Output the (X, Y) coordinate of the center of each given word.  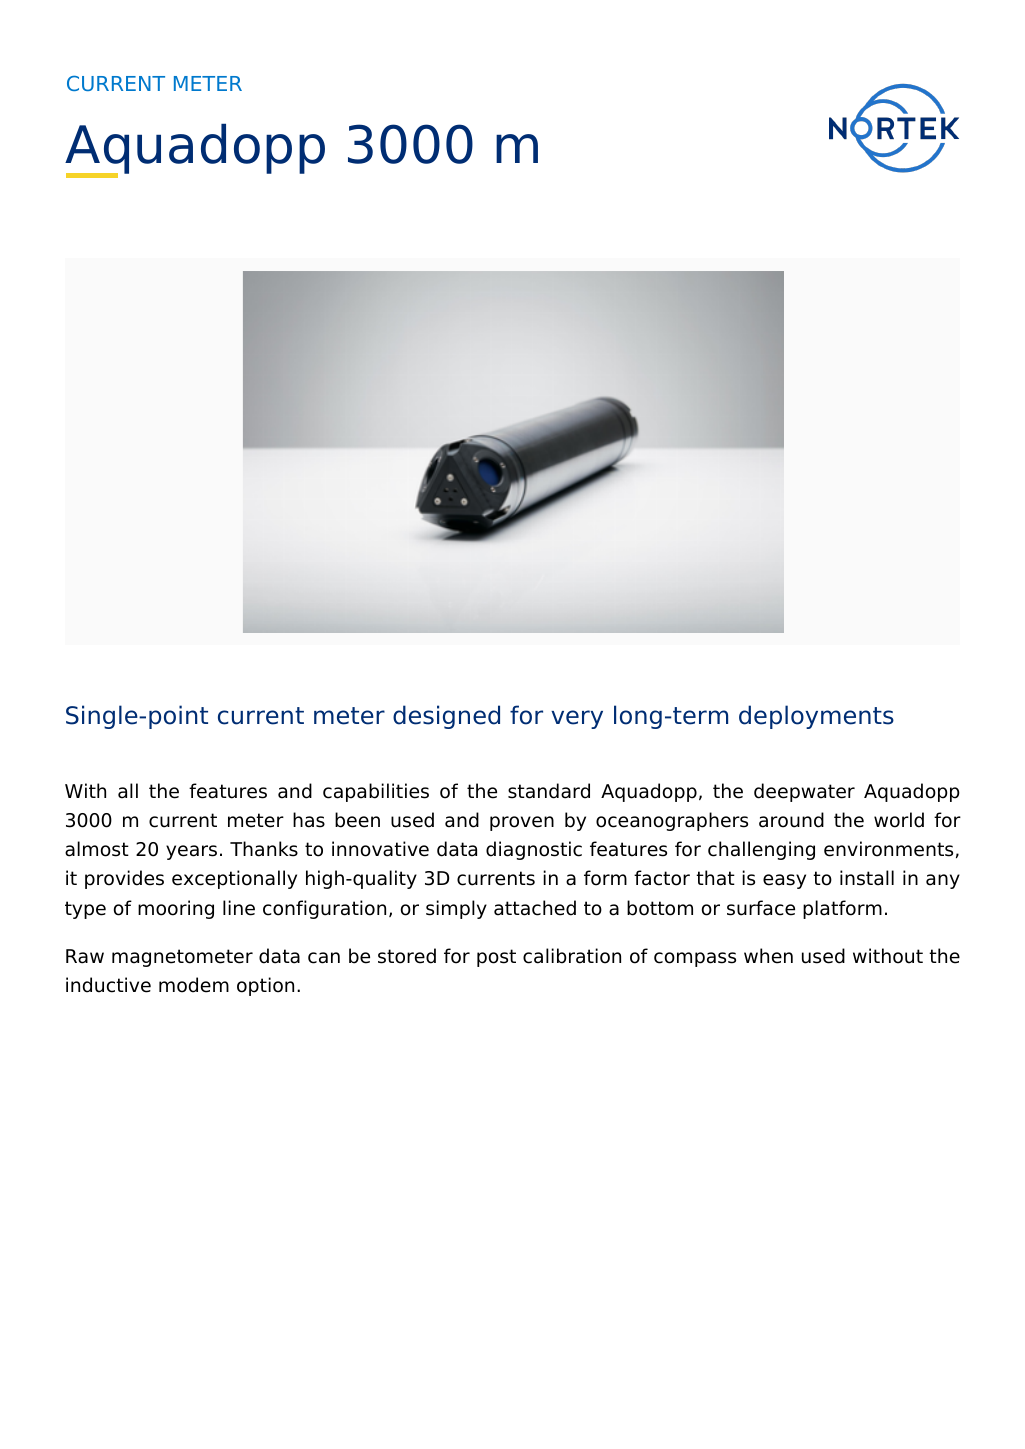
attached (535, 908)
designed (446, 717)
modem (194, 985)
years (191, 852)
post (496, 958)
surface (761, 908)
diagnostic (534, 850)
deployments (816, 717)
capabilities (376, 792)
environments (888, 849)
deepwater (804, 792)
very (577, 719)
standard (549, 791)
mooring (176, 909)
